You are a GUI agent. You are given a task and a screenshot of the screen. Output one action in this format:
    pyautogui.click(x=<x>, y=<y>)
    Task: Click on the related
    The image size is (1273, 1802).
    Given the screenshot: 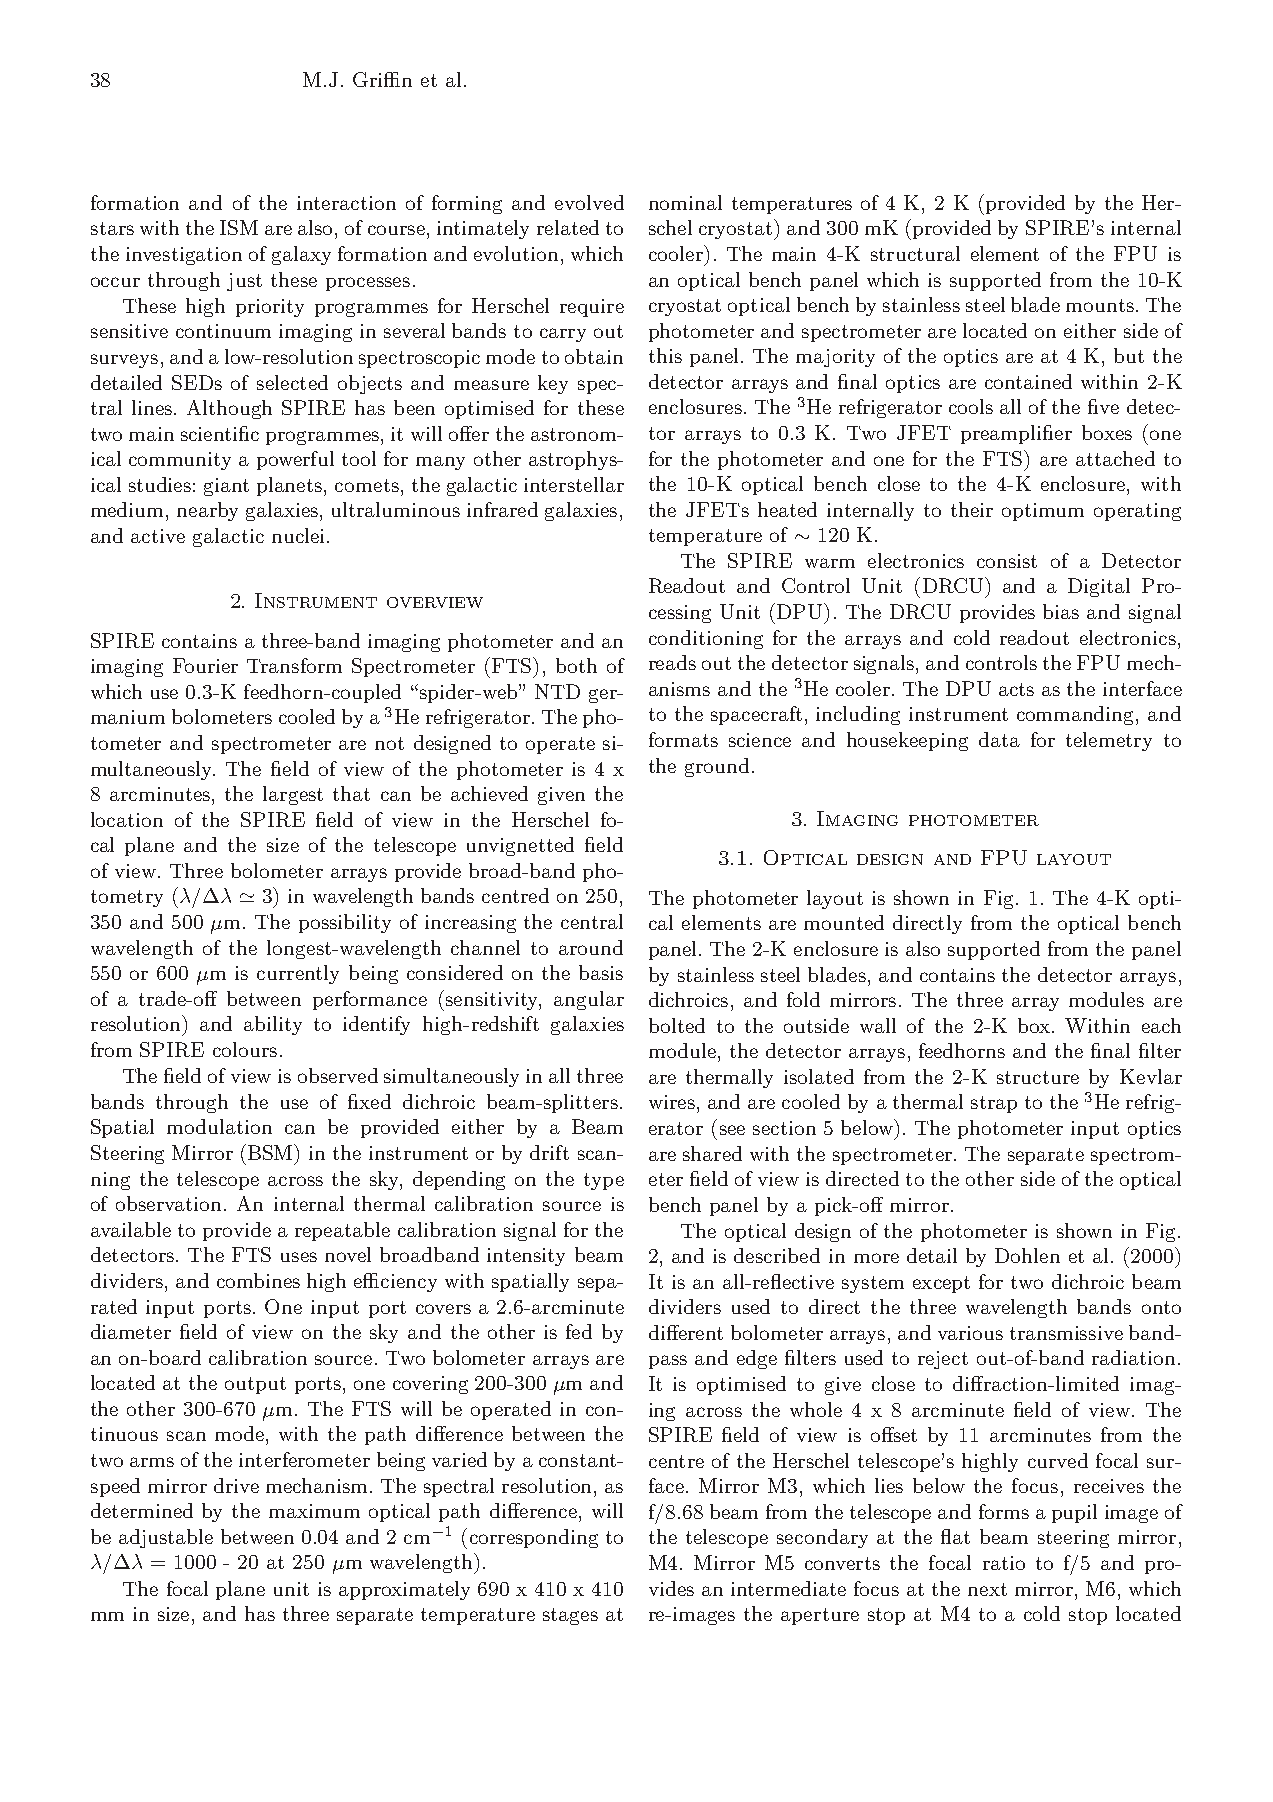 What is the action you would take?
    pyautogui.click(x=568, y=227)
